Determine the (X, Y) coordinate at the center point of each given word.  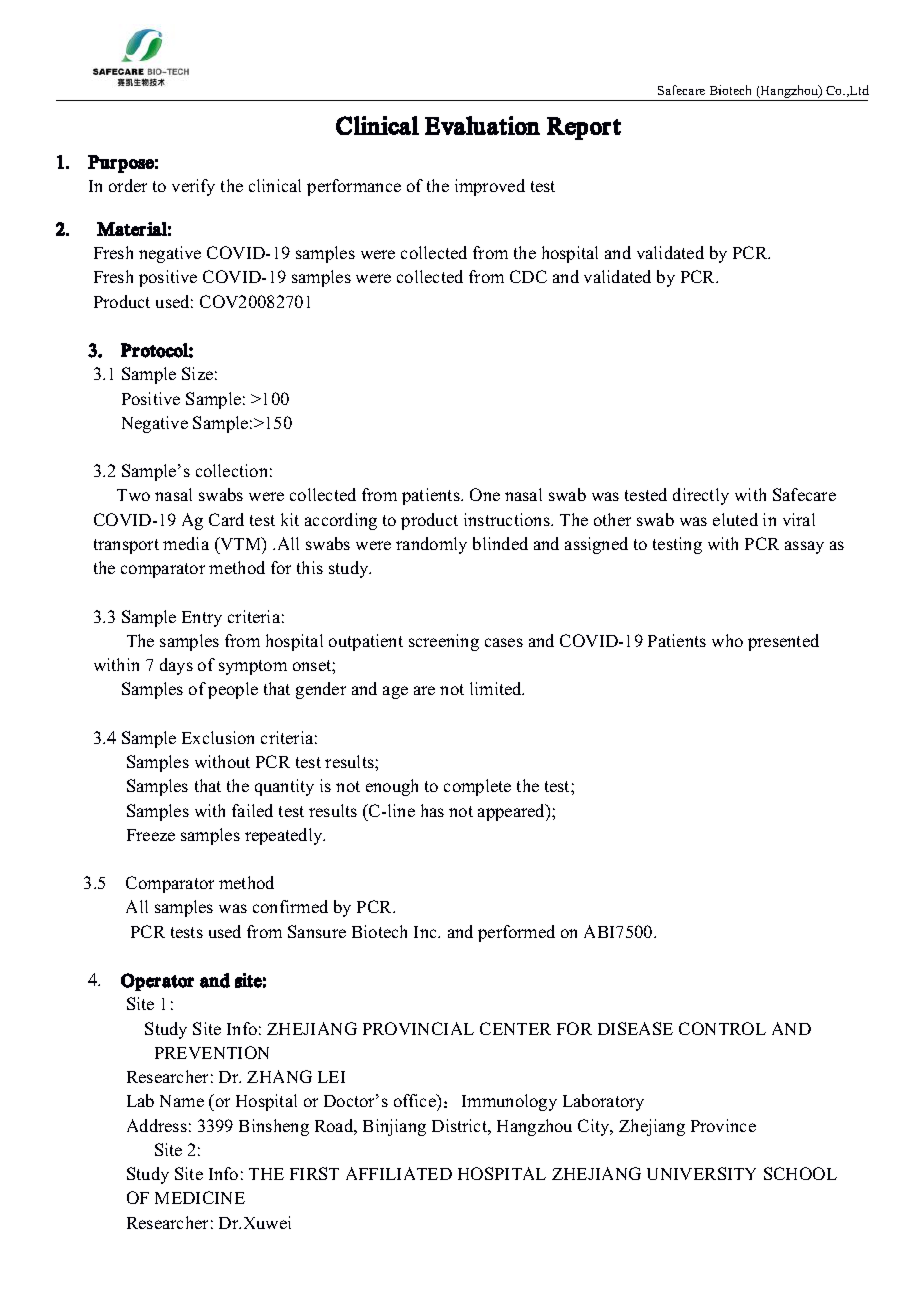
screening (444, 642)
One (485, 494)
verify (193, 187)
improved (490, 187)
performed (516, 933)
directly (701, 496)
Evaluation (482, 125)
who (727, 640)
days (176, 666)
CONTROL (722, 1028)
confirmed (290, 906)
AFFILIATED (399, 1173)
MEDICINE (200, 1197)
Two (133, 495)
